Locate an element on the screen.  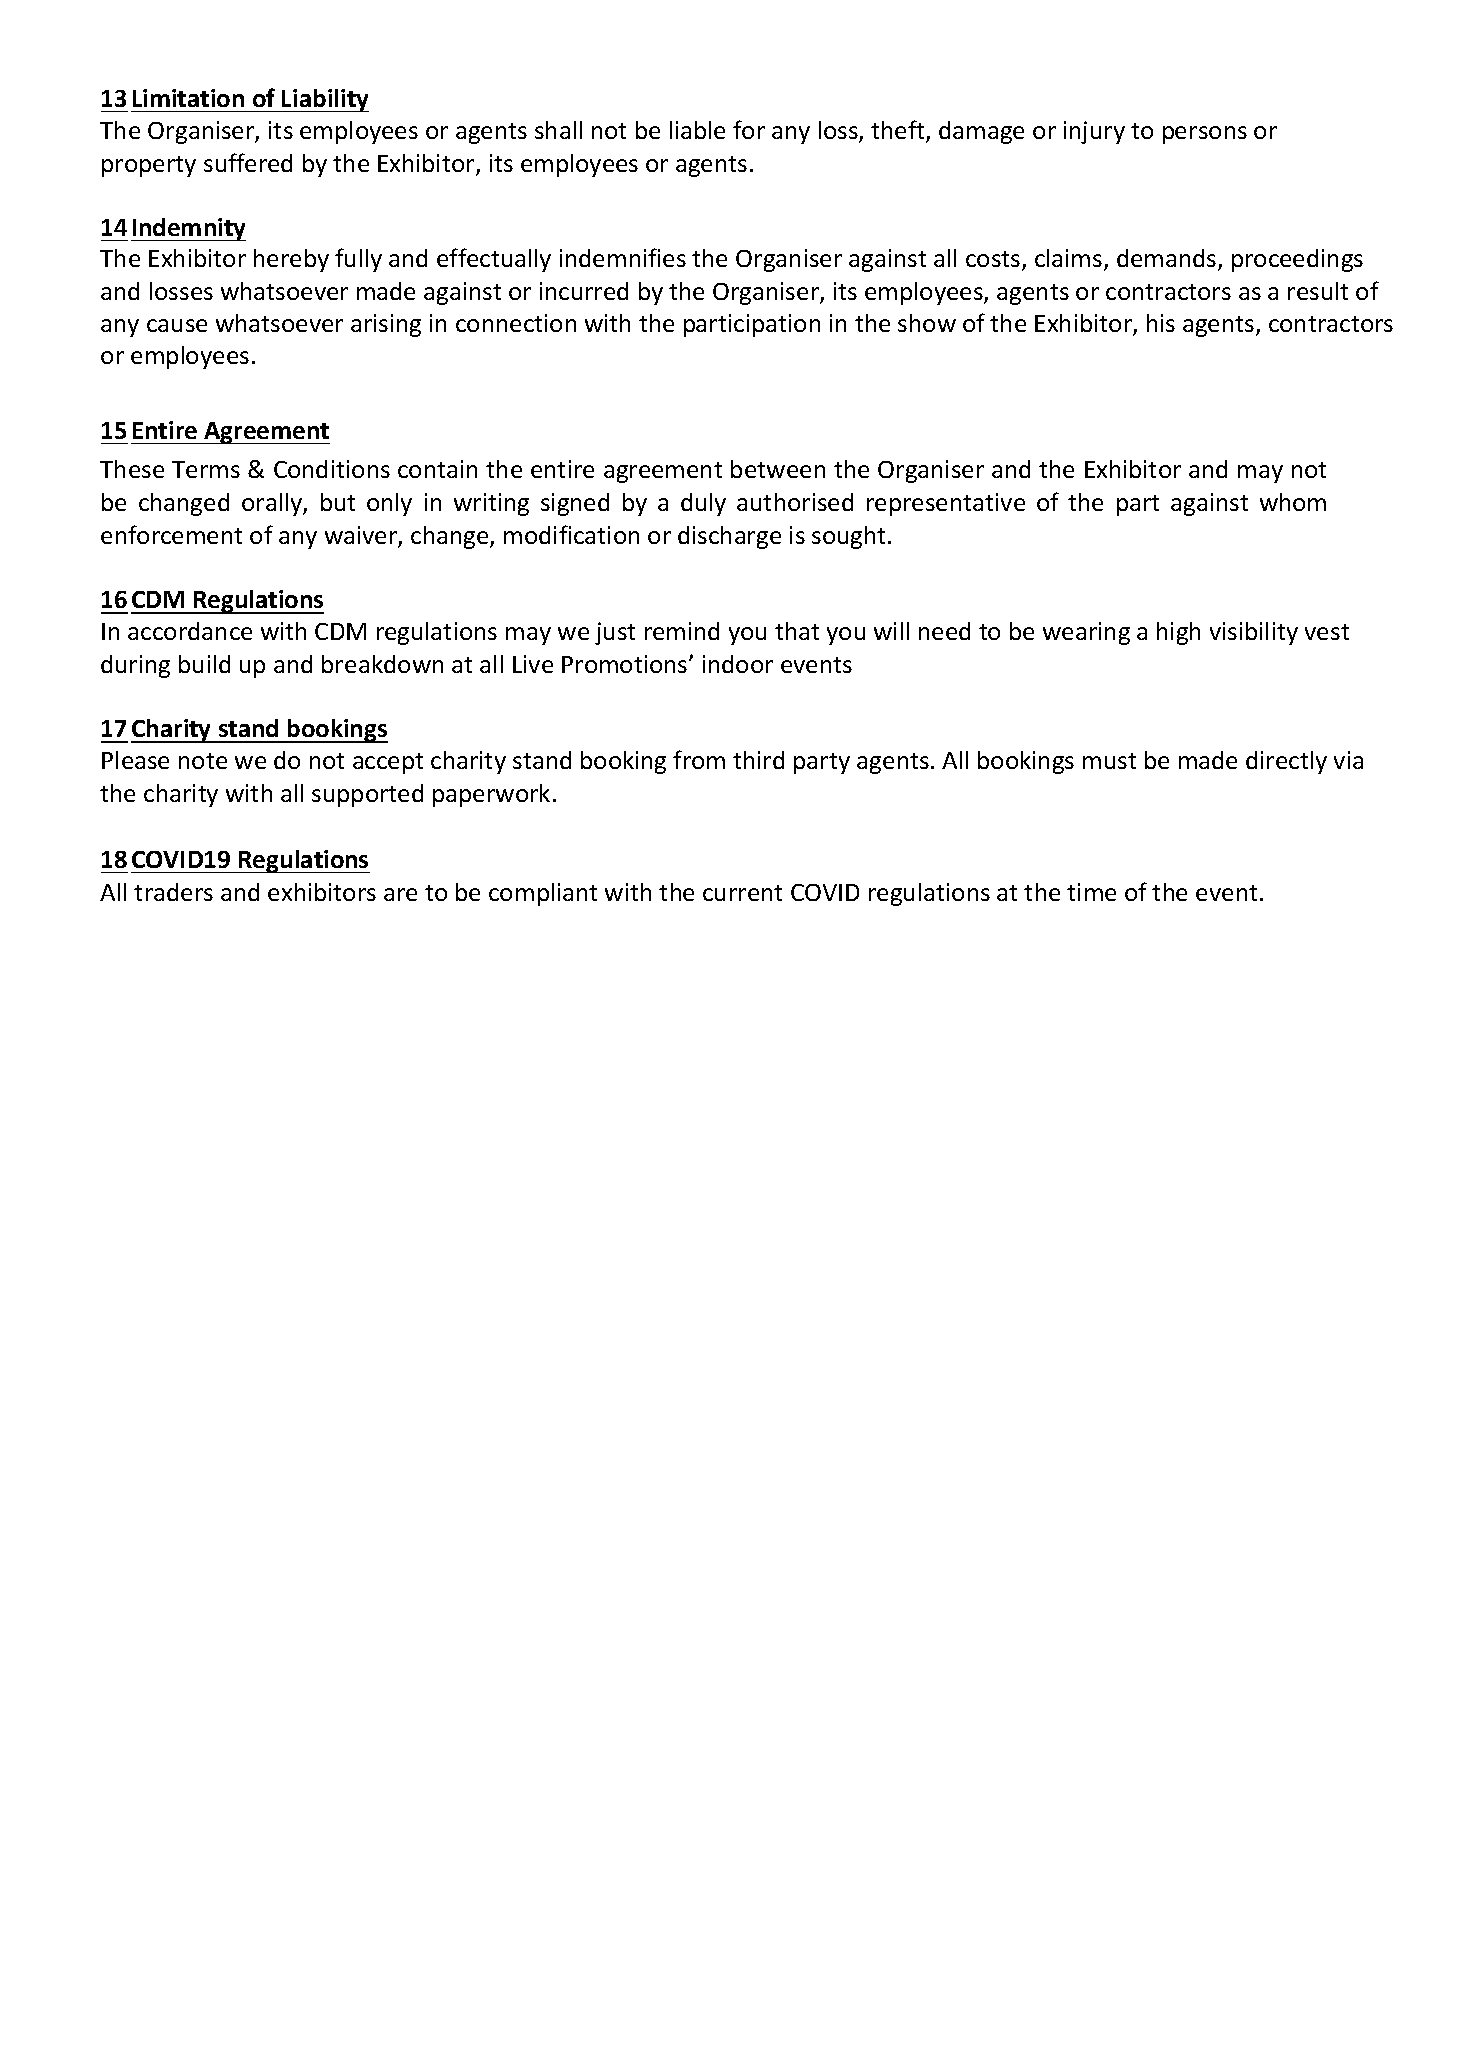
Liability is located at coordinates (324, 100).
